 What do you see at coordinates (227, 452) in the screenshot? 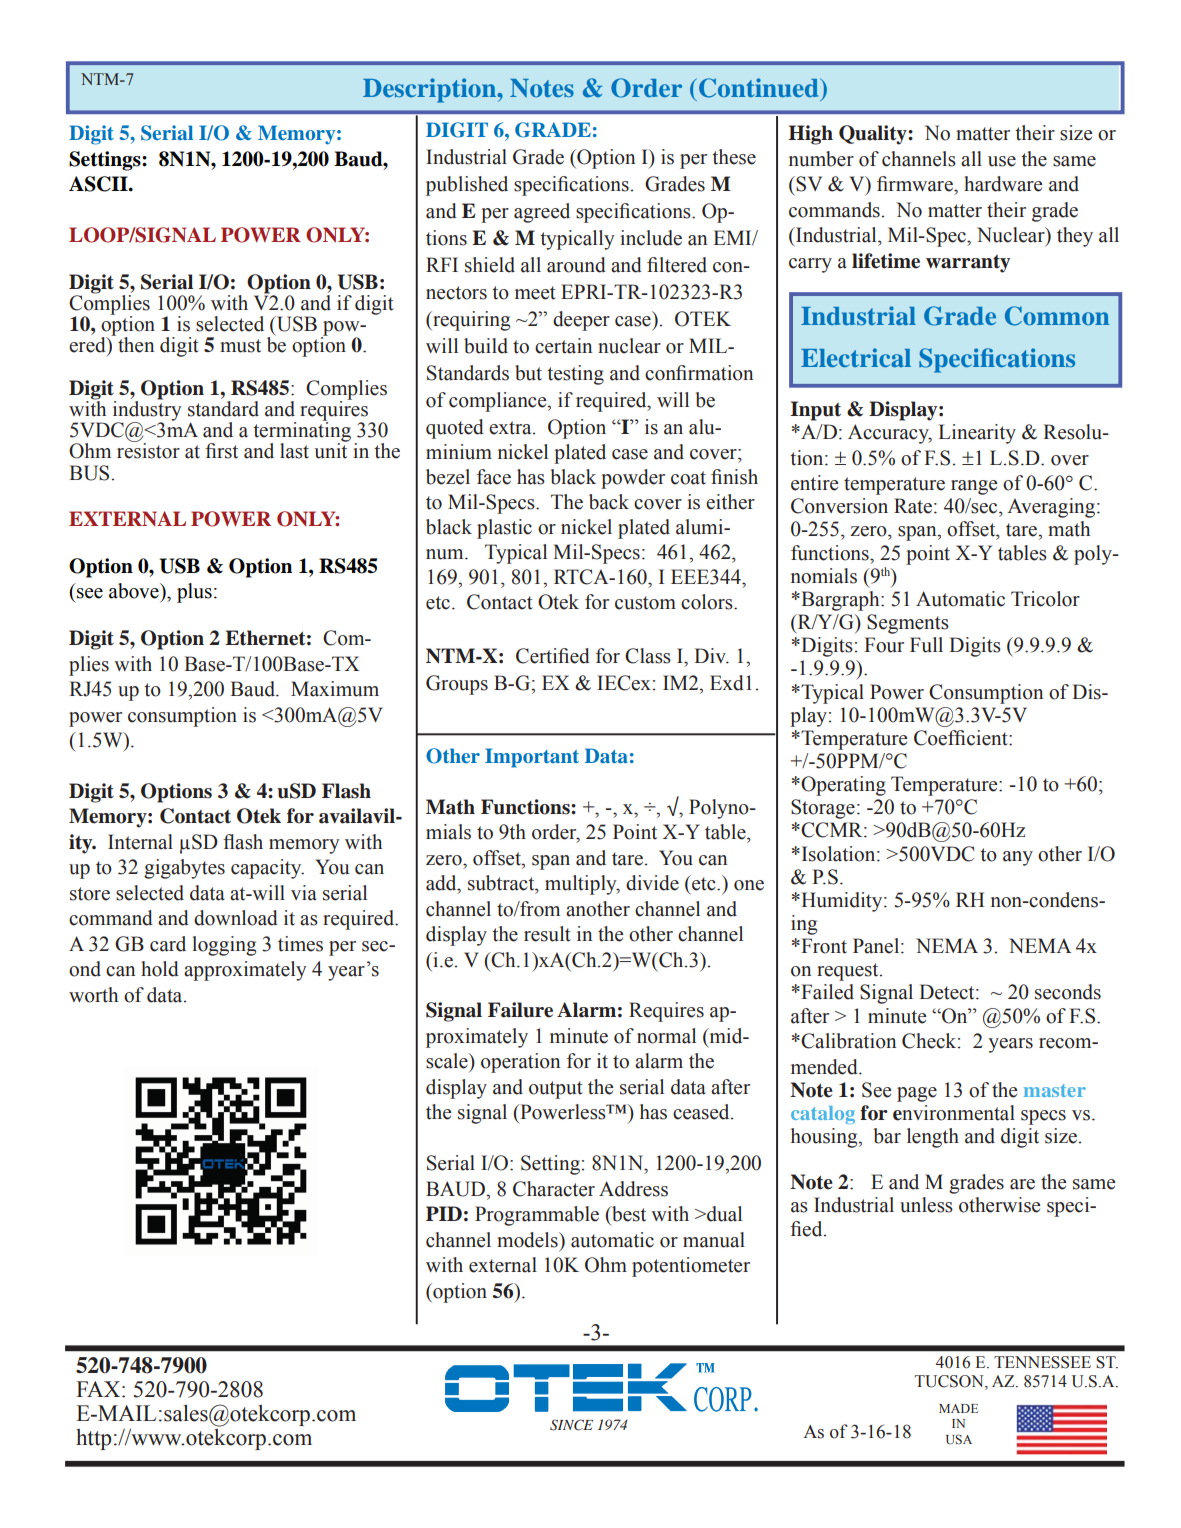
I see `rst` at bounding box center [227, 452].
